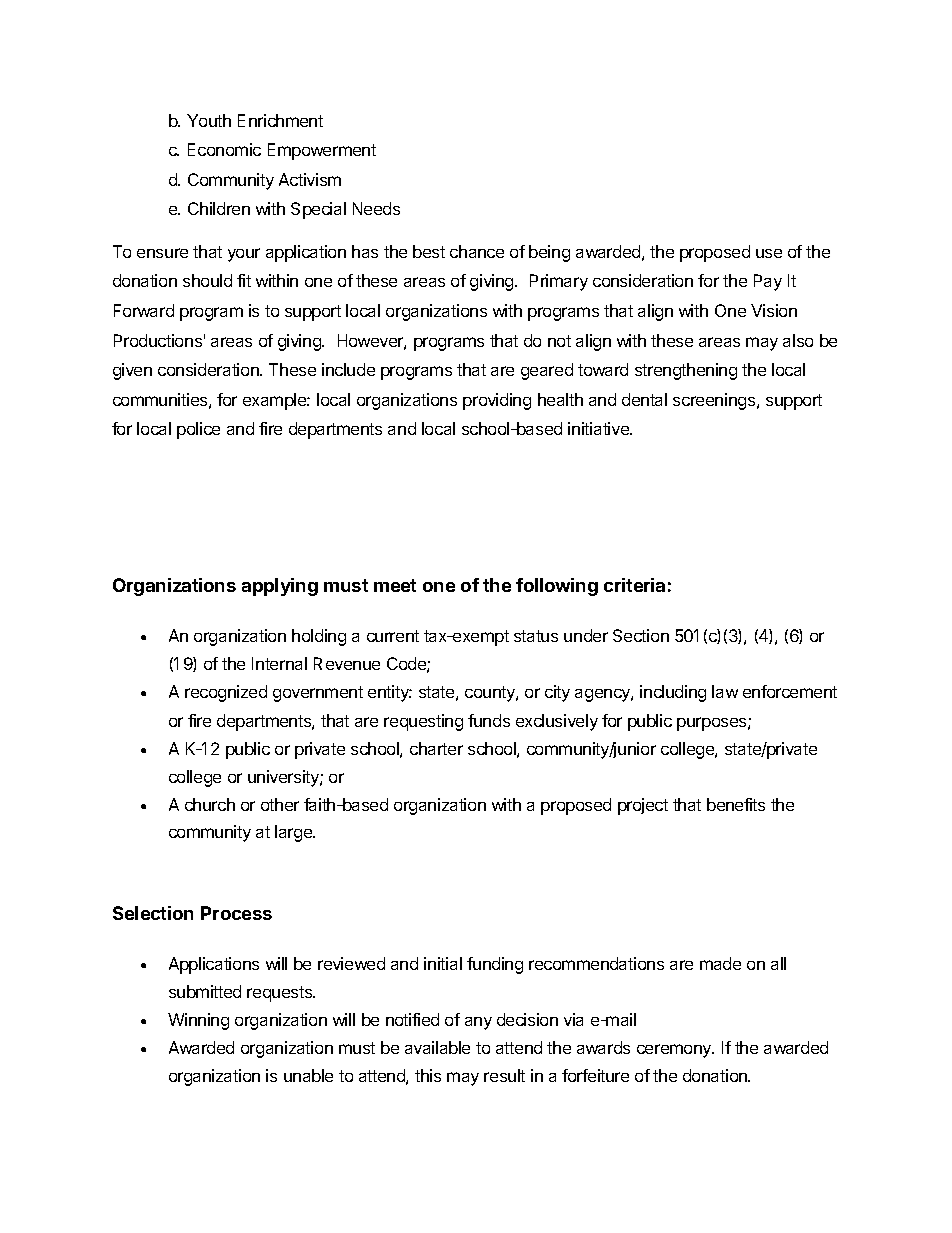  Describe the element at coordinates (675, 1051) in the page. I see `ceremony` at that location.
